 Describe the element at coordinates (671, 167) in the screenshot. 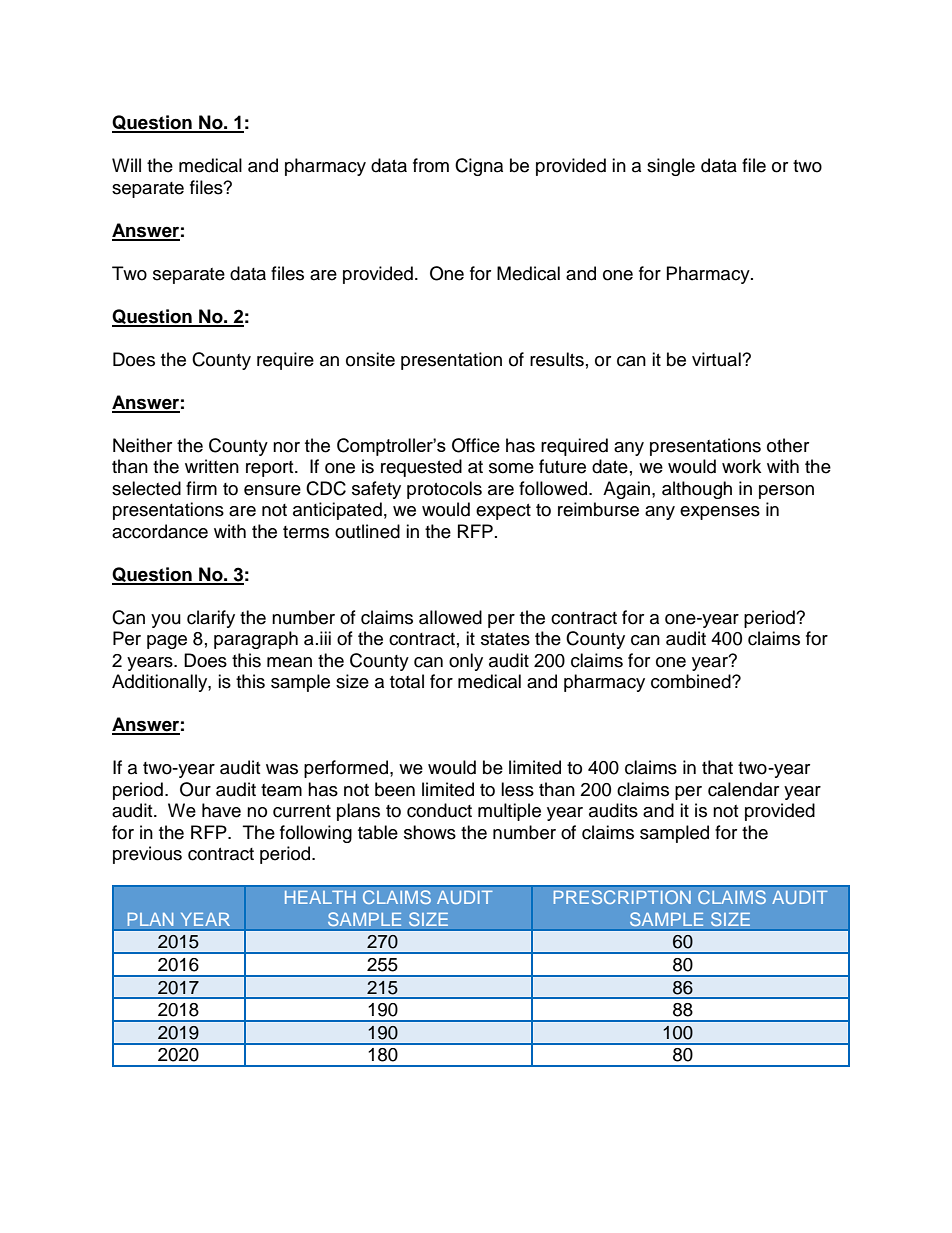

I see `single` at that location.
